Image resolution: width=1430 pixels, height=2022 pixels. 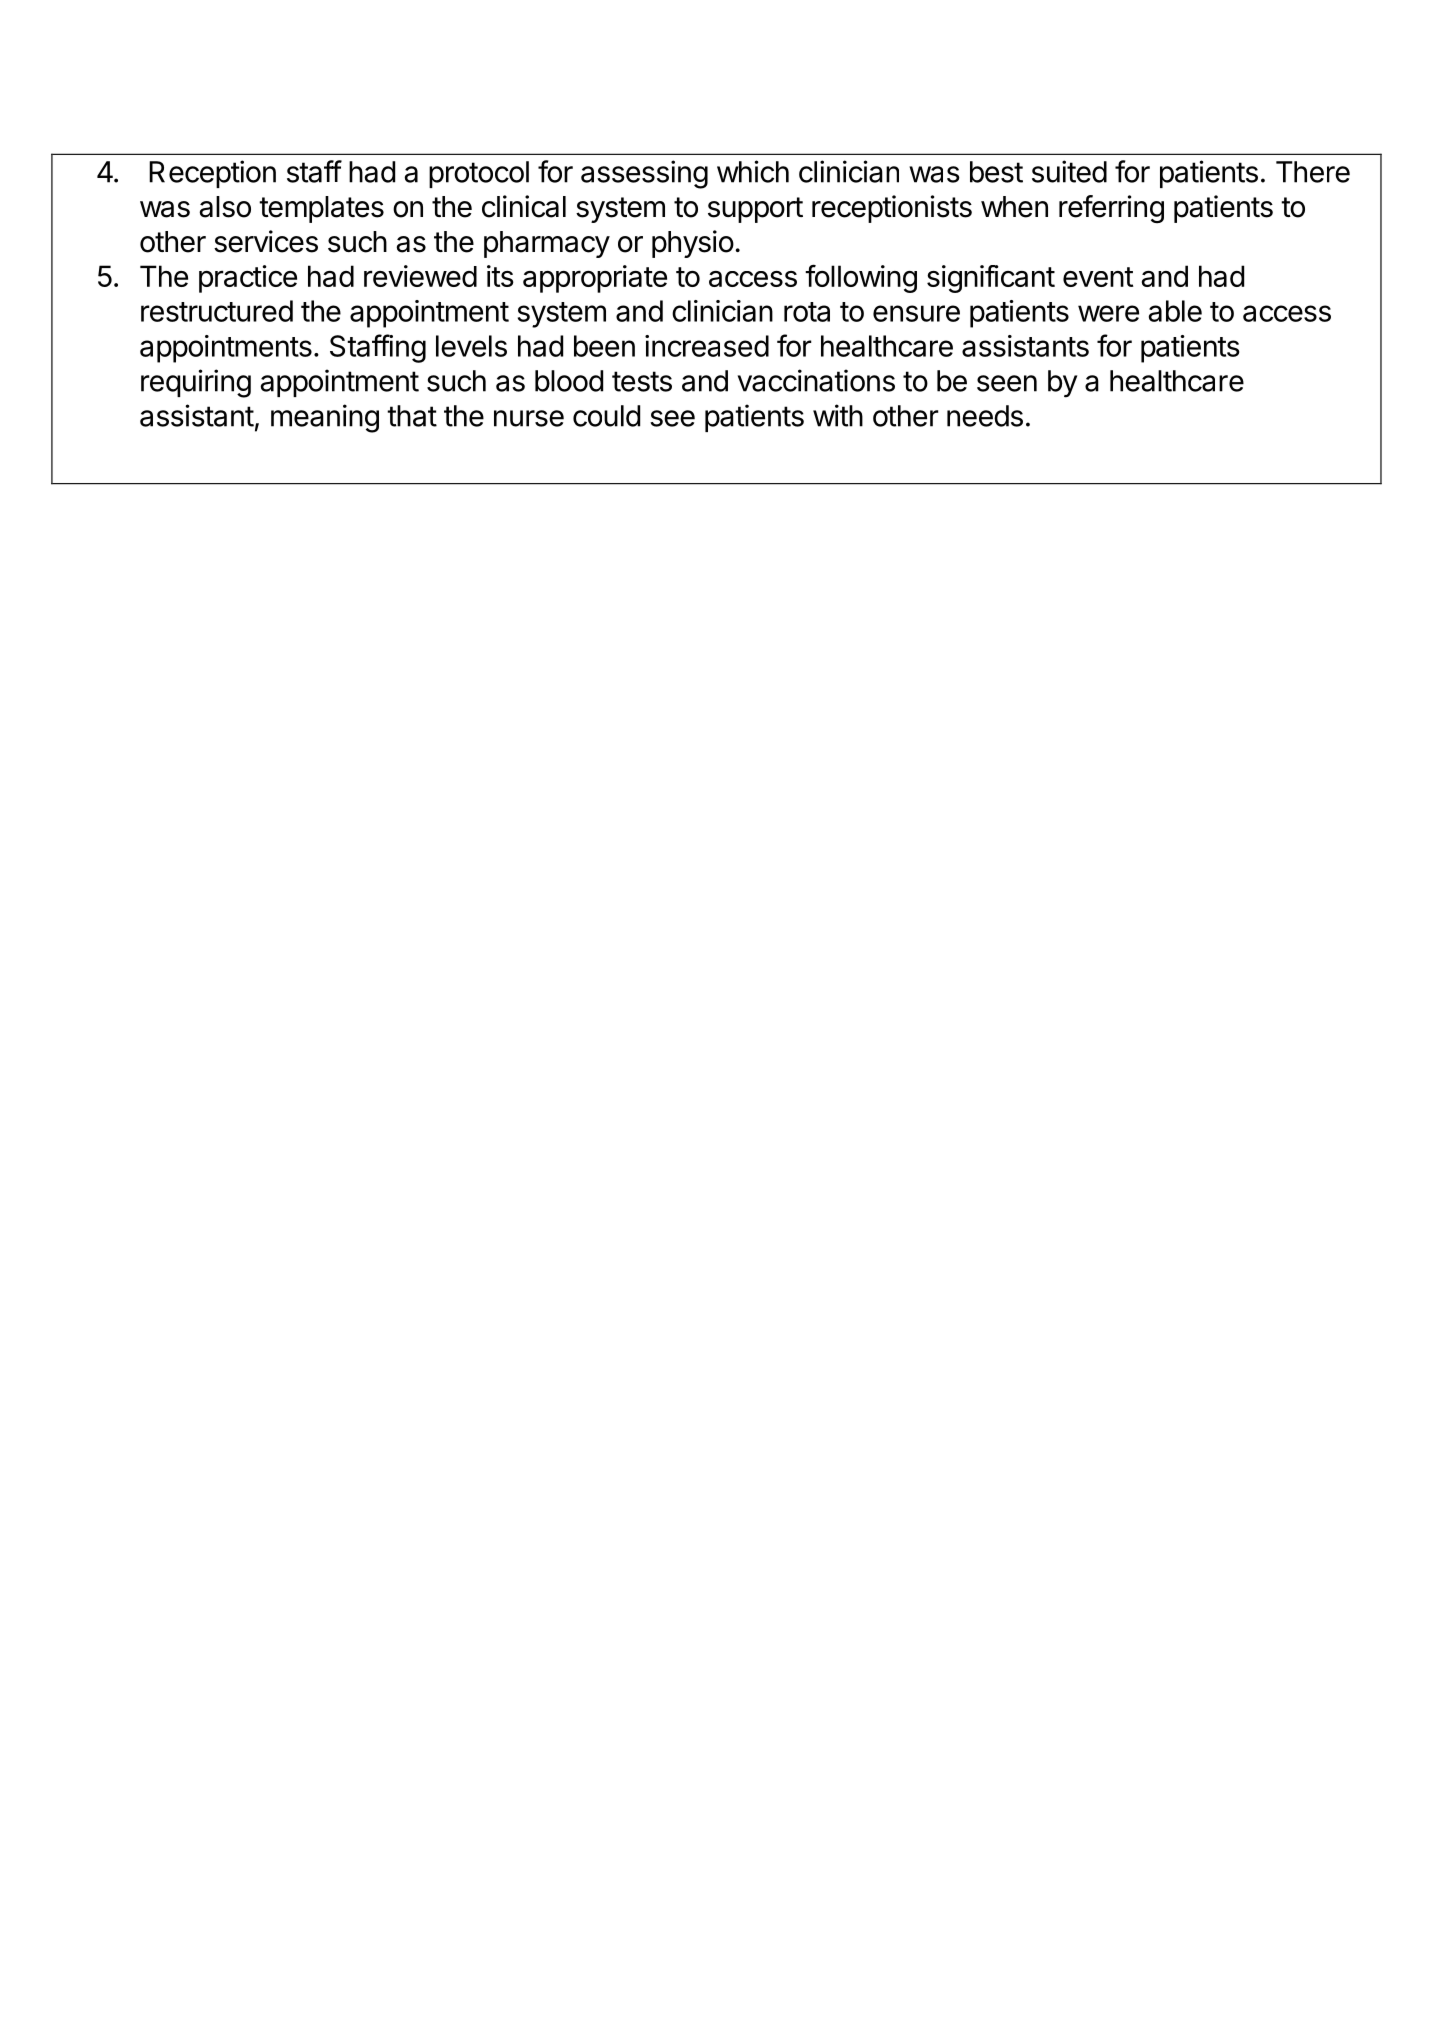 I want to click on referring, so click(x=1111, y=209).
